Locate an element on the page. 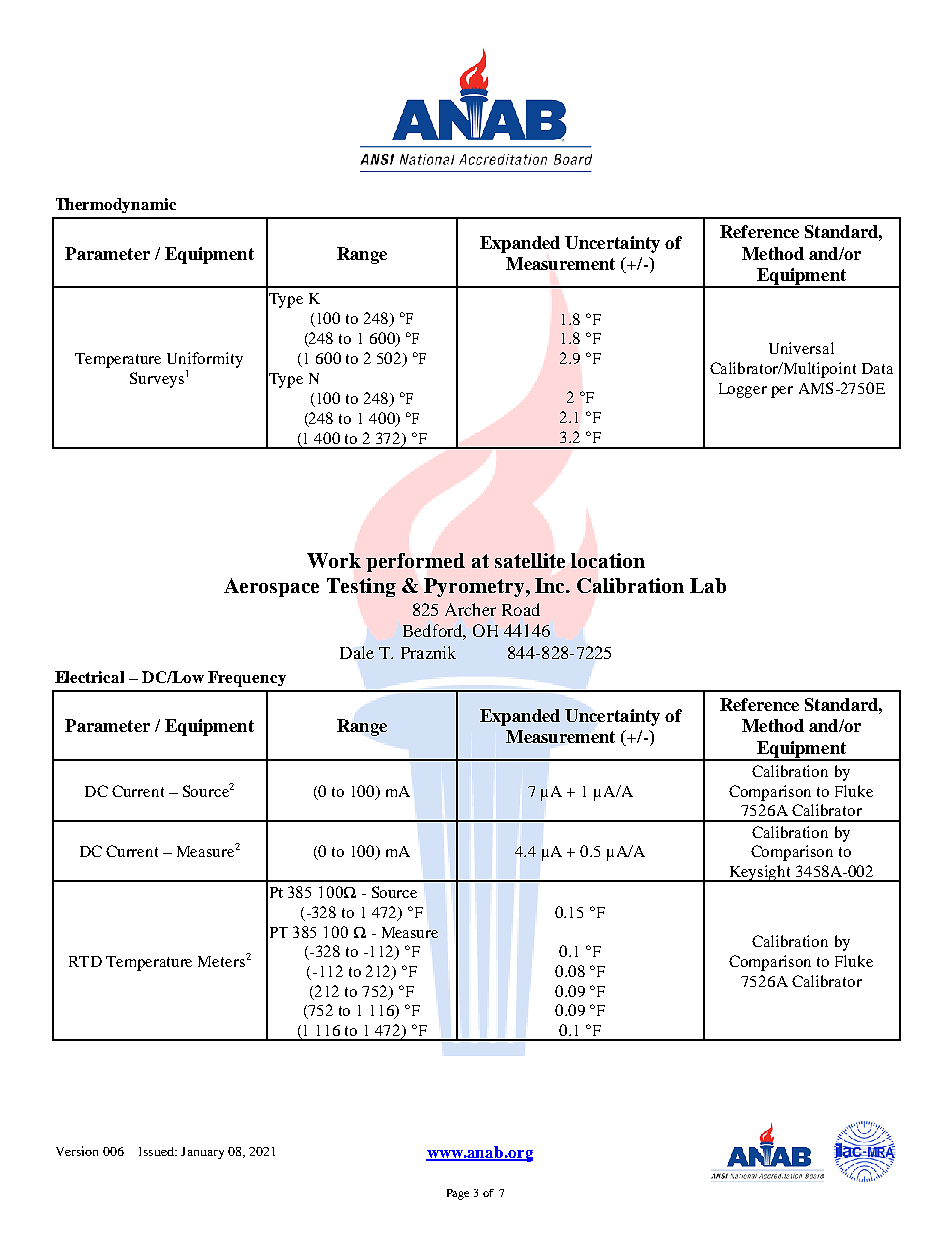 This document has height=1233, width=952. satellite is located at coordinates (530, 560).
